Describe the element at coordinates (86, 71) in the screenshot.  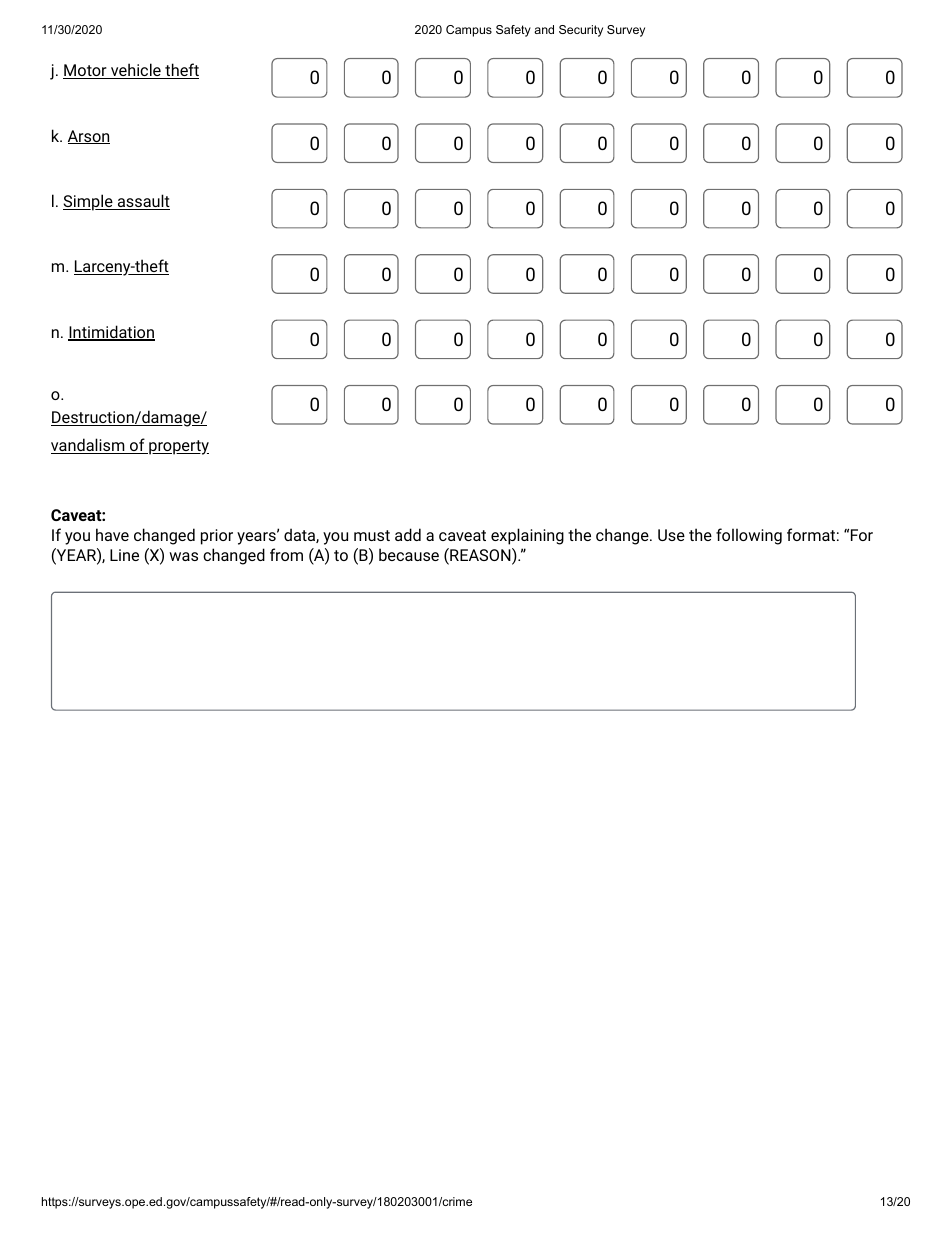
I see `Motor` at that location.
